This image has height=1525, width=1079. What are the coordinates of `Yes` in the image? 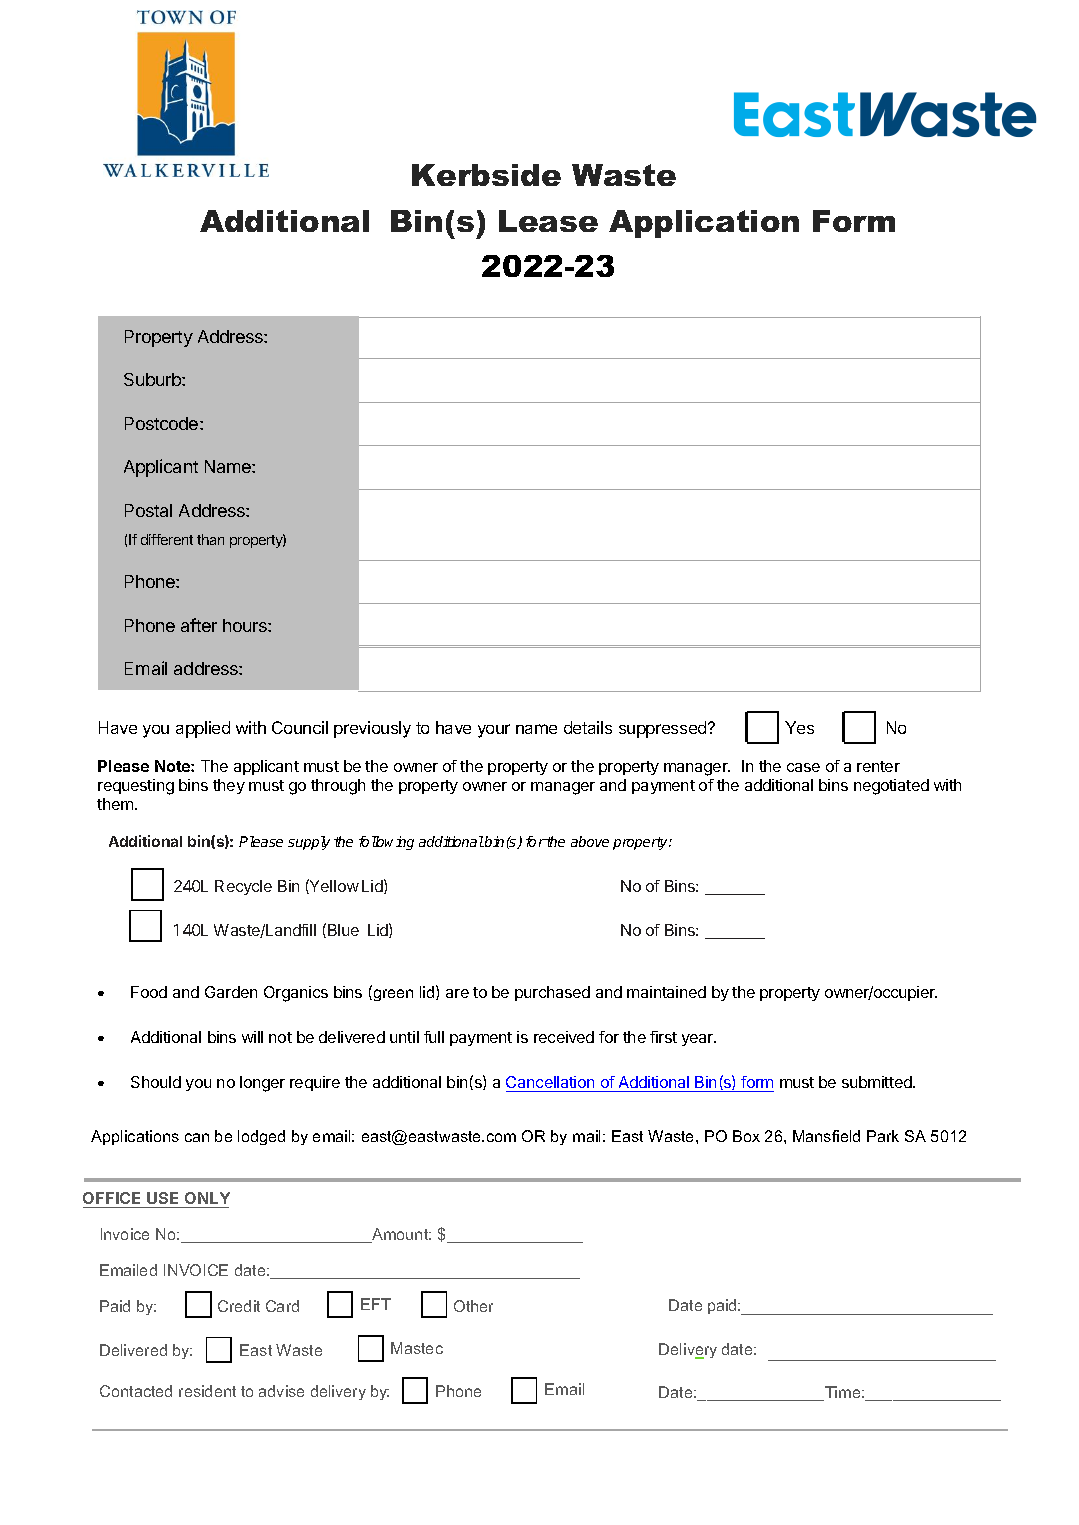 It's located at (799, 727).
